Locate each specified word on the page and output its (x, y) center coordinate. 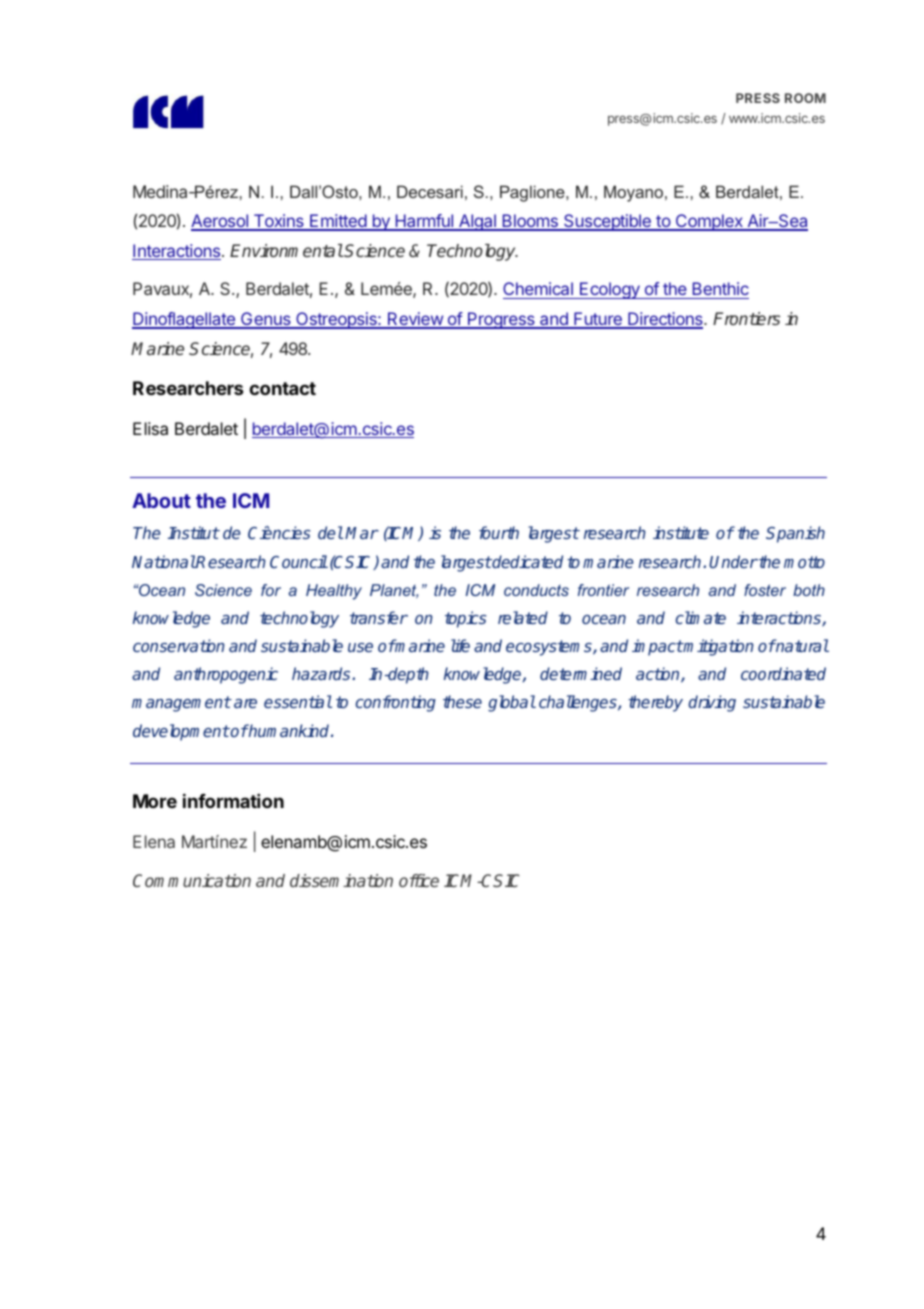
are (245, 703)
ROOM (805, 98)
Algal (477, 222)
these (462, 701)
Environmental (286, 250)
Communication (192, 880)
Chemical (539, 290)
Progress (501, 320)
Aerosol (220, 222)
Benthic (719, 290)
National (164, 561)
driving (712, 703)
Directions (665, 320)
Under (733, 561)
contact (282, 388)
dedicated (527, 561)
